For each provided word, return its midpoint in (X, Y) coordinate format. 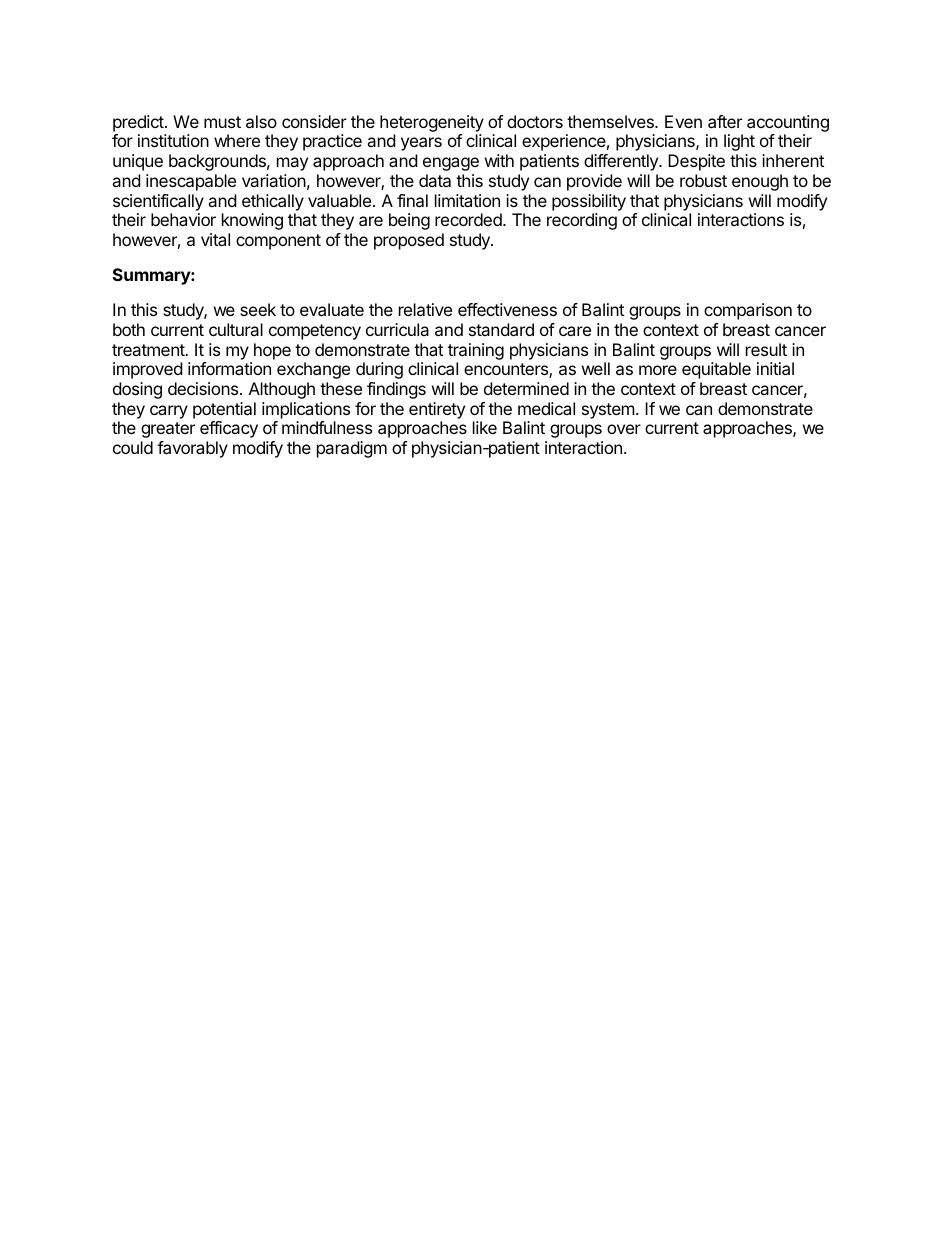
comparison (748, 311)
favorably (192, 449)
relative (425, 309)
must (222, 122)
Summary (152, 276)
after (725, 121)
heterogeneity (432, 123)
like (485, 427)
